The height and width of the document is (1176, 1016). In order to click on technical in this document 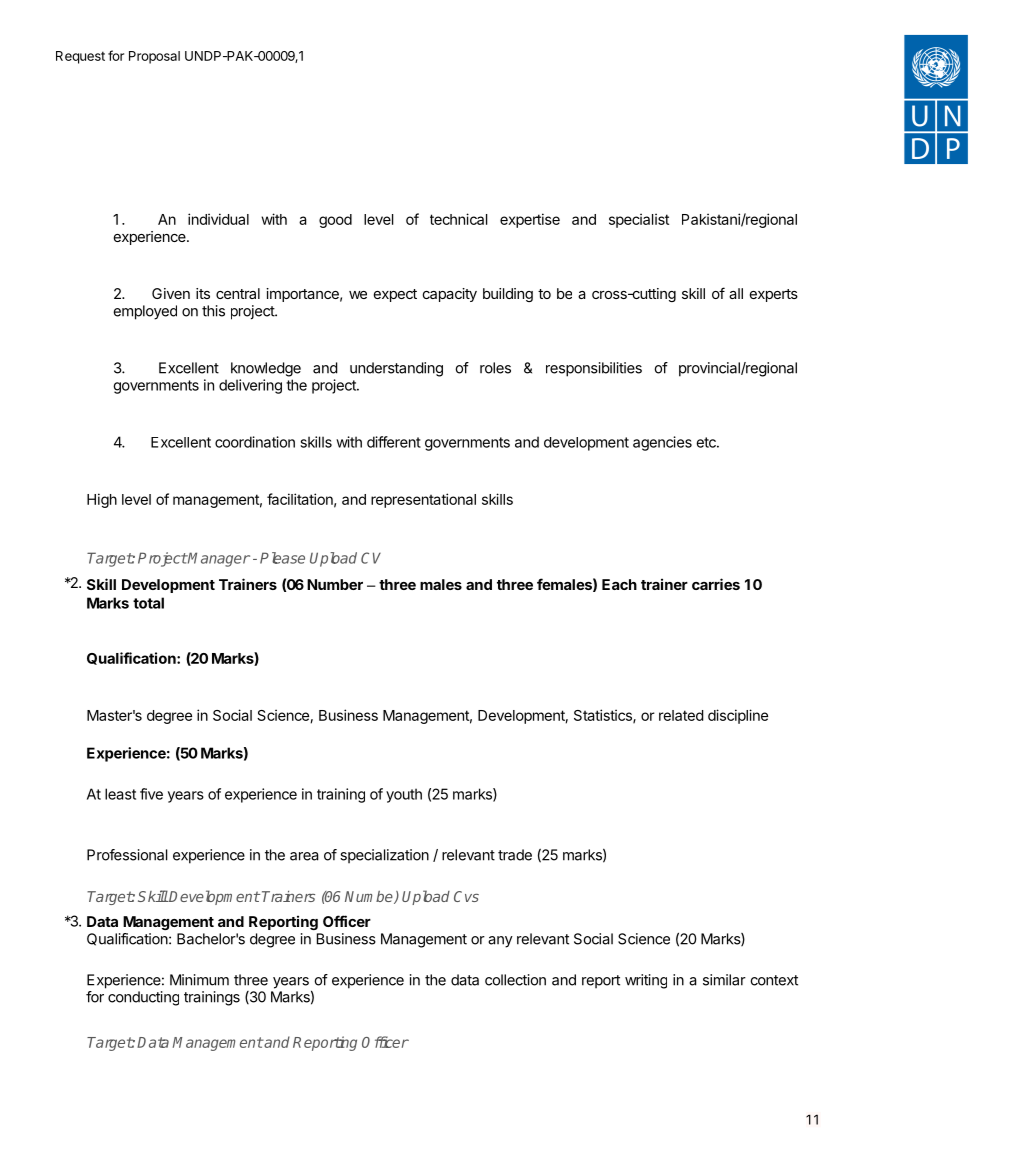, I will do `click(459, 219)`.
